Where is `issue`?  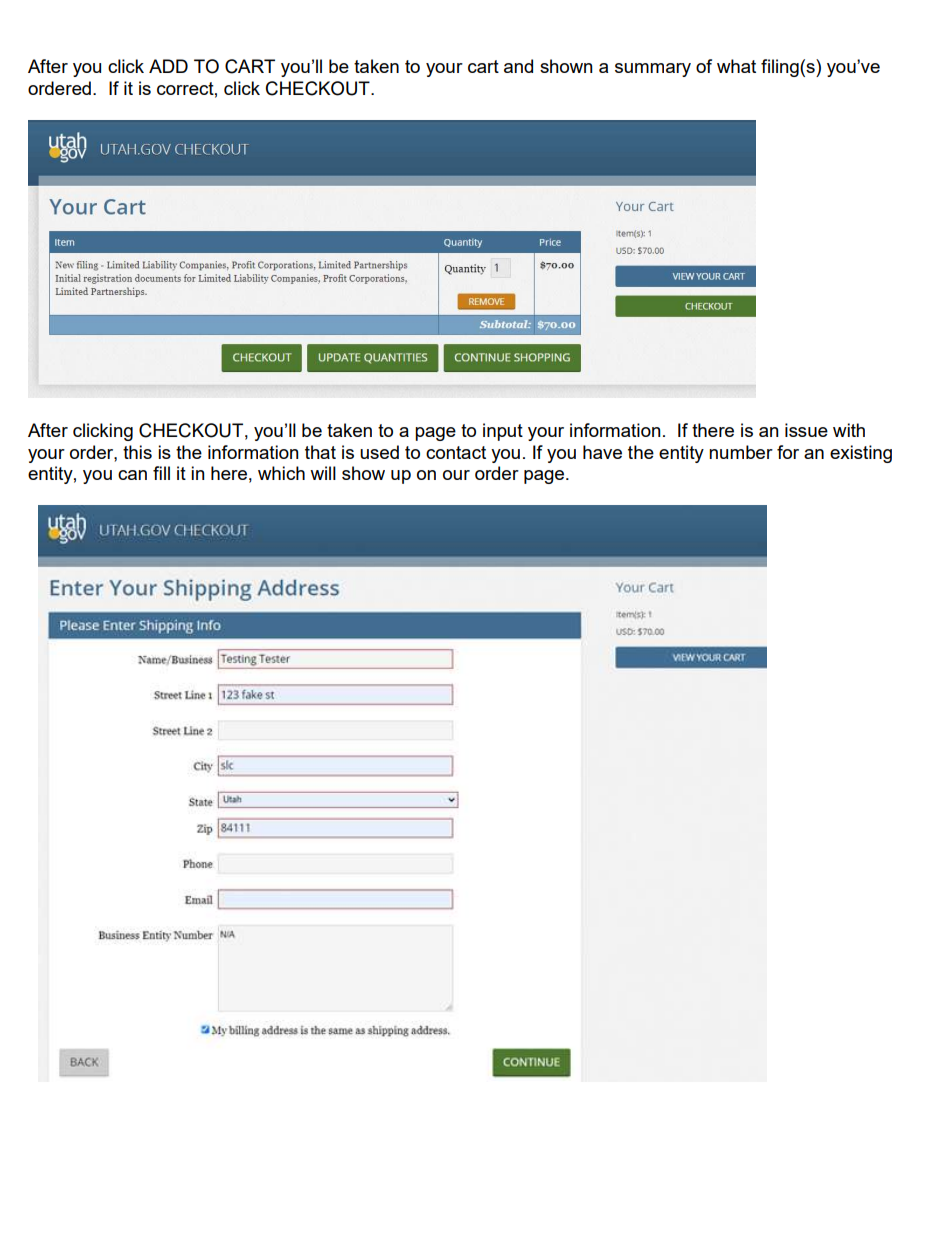
issue is located at coordinates (806, 430).
